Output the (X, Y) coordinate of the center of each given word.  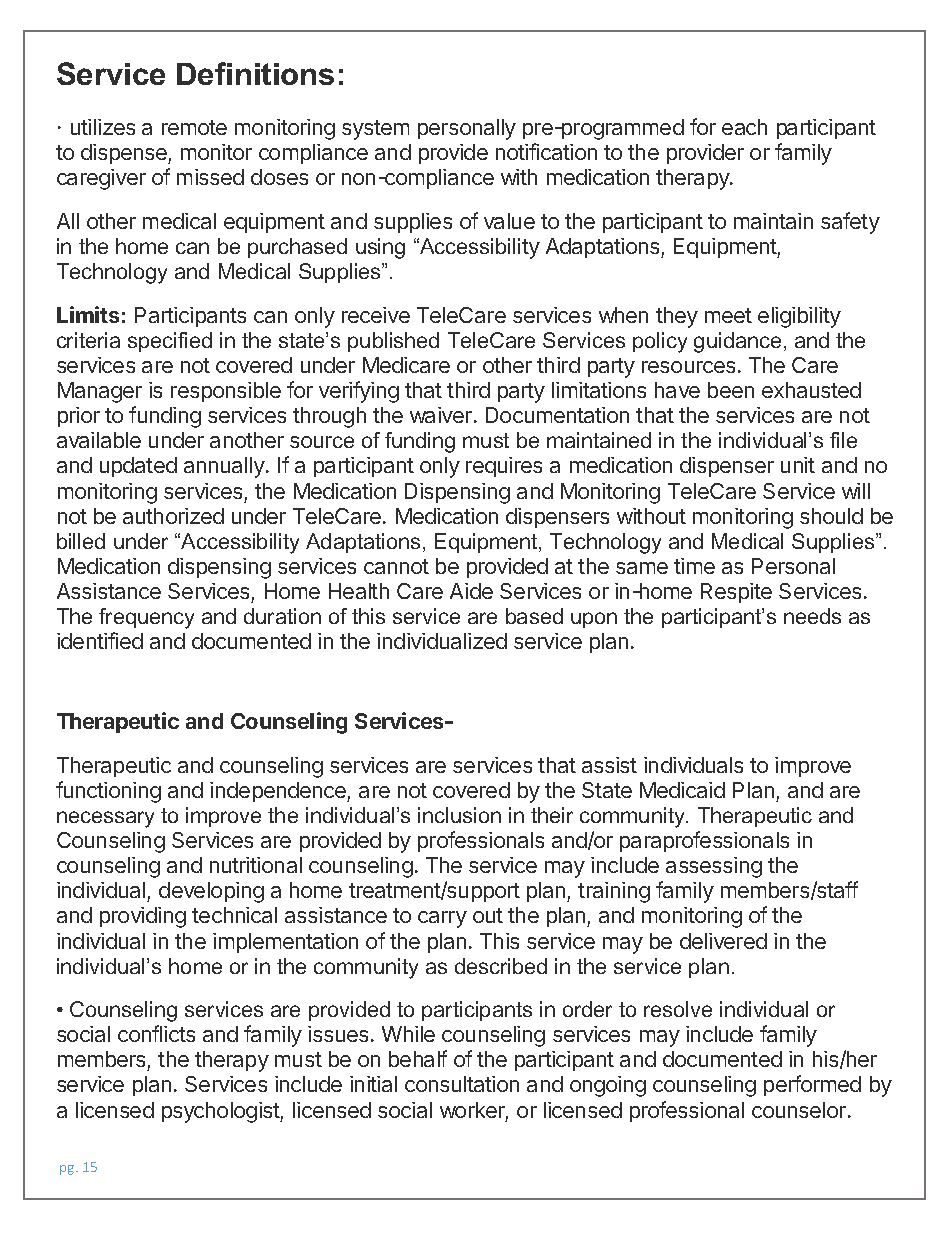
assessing (714, 867)
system (375, 130)
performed (812, 1085)
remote (194, 127)
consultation (462, 1084)
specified (170, 342)
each (744, 127)
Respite (736, 593)
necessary (105, 819)
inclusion (459, 815)
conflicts (156, 1033)
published (393, 342)
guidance (737, 342)
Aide (471, 591)
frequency (146, 618)
